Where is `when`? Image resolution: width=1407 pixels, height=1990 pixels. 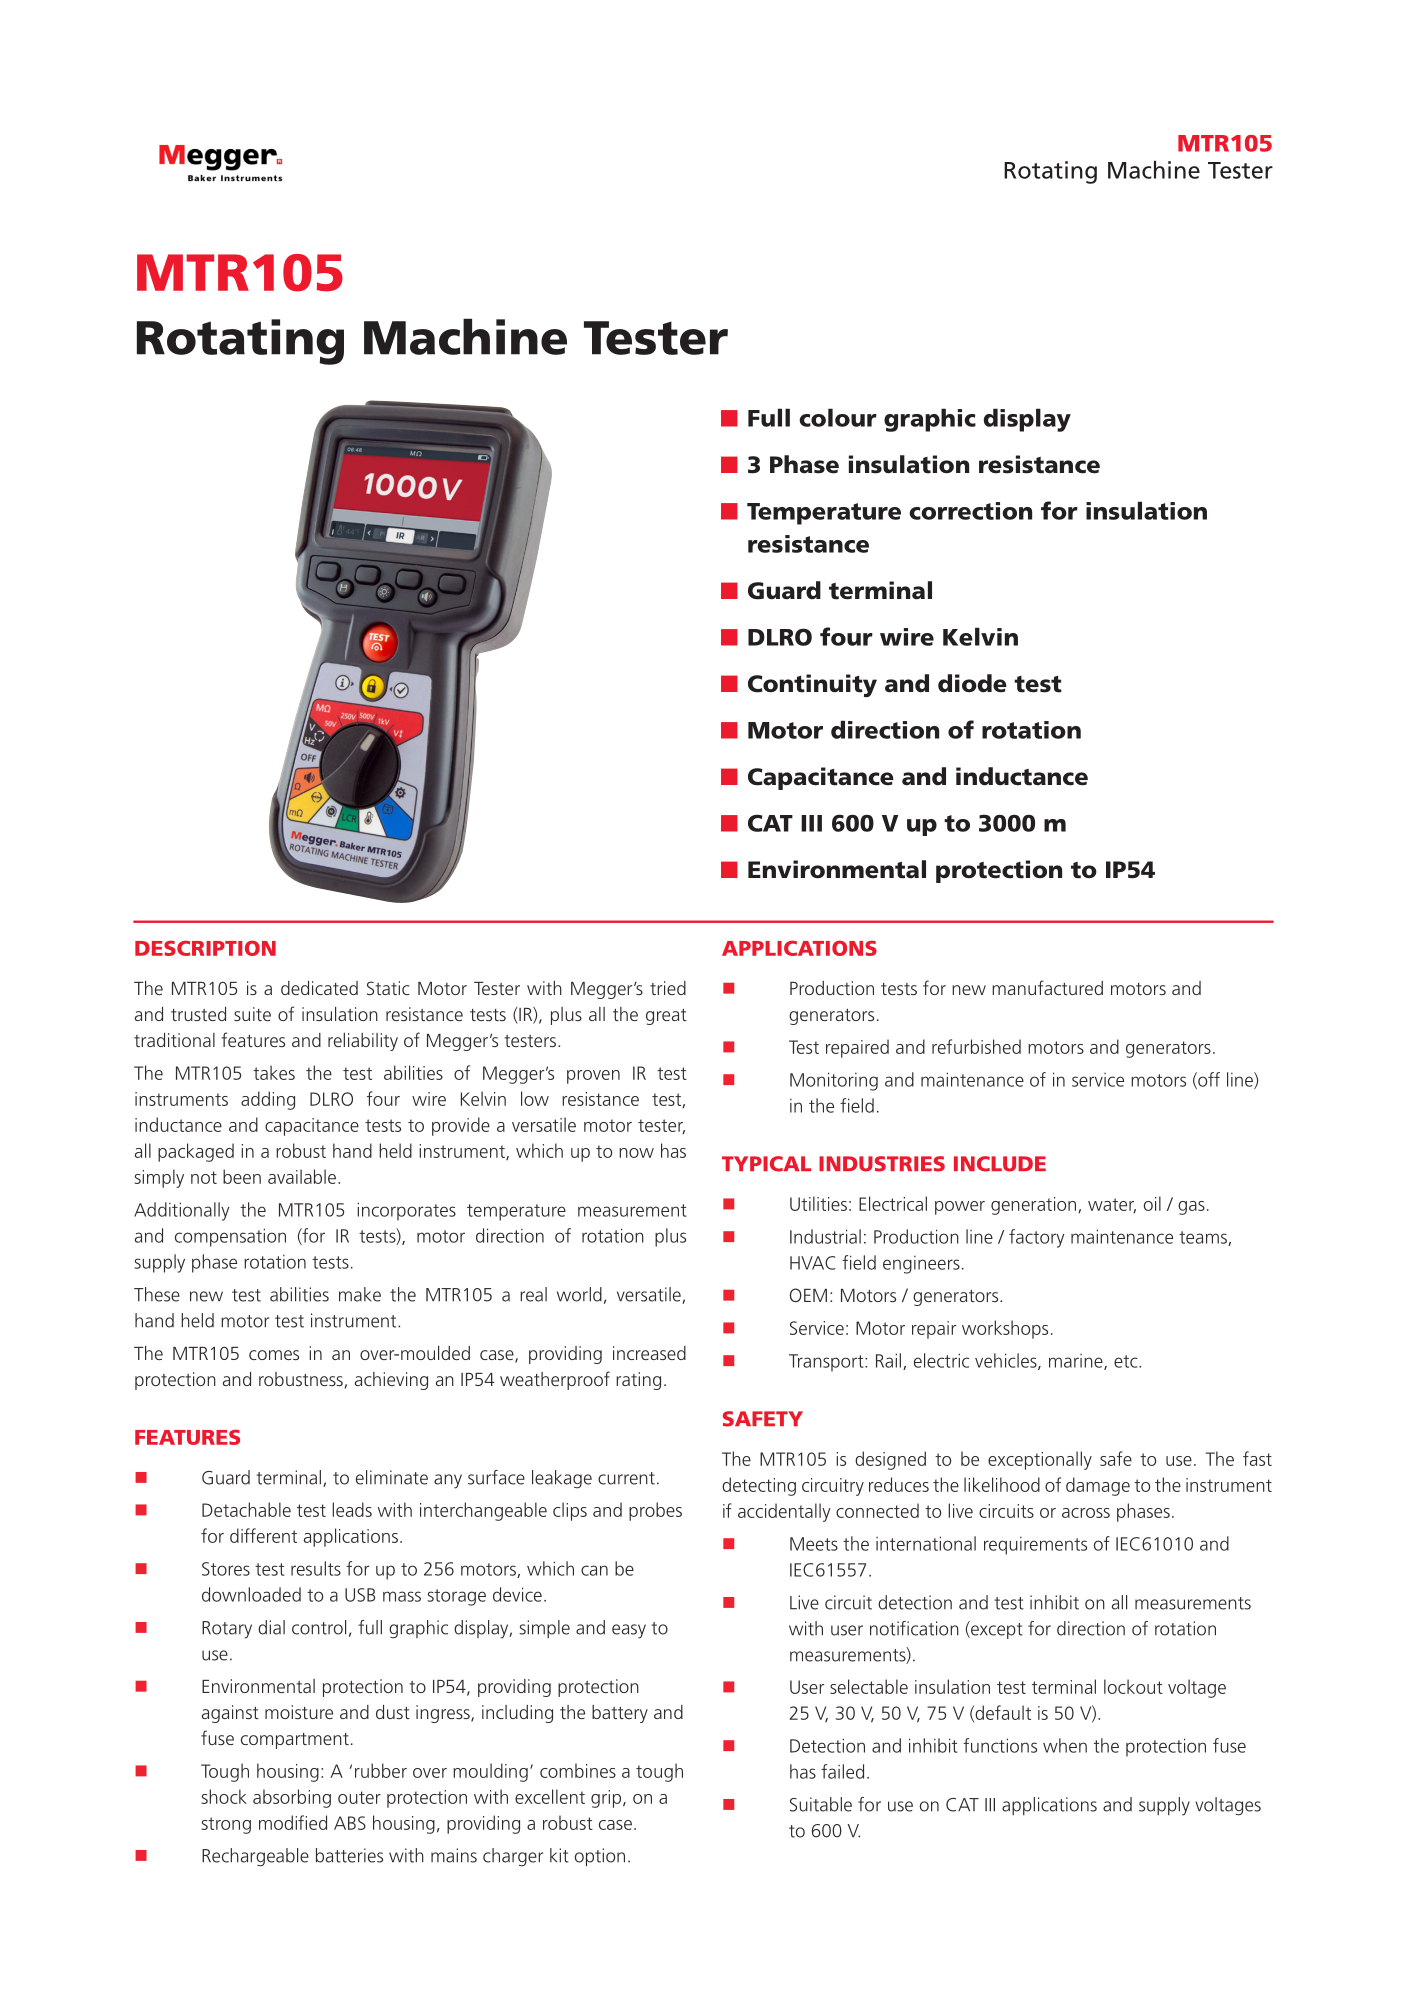
when is located at coordinates (1065, 1745).
